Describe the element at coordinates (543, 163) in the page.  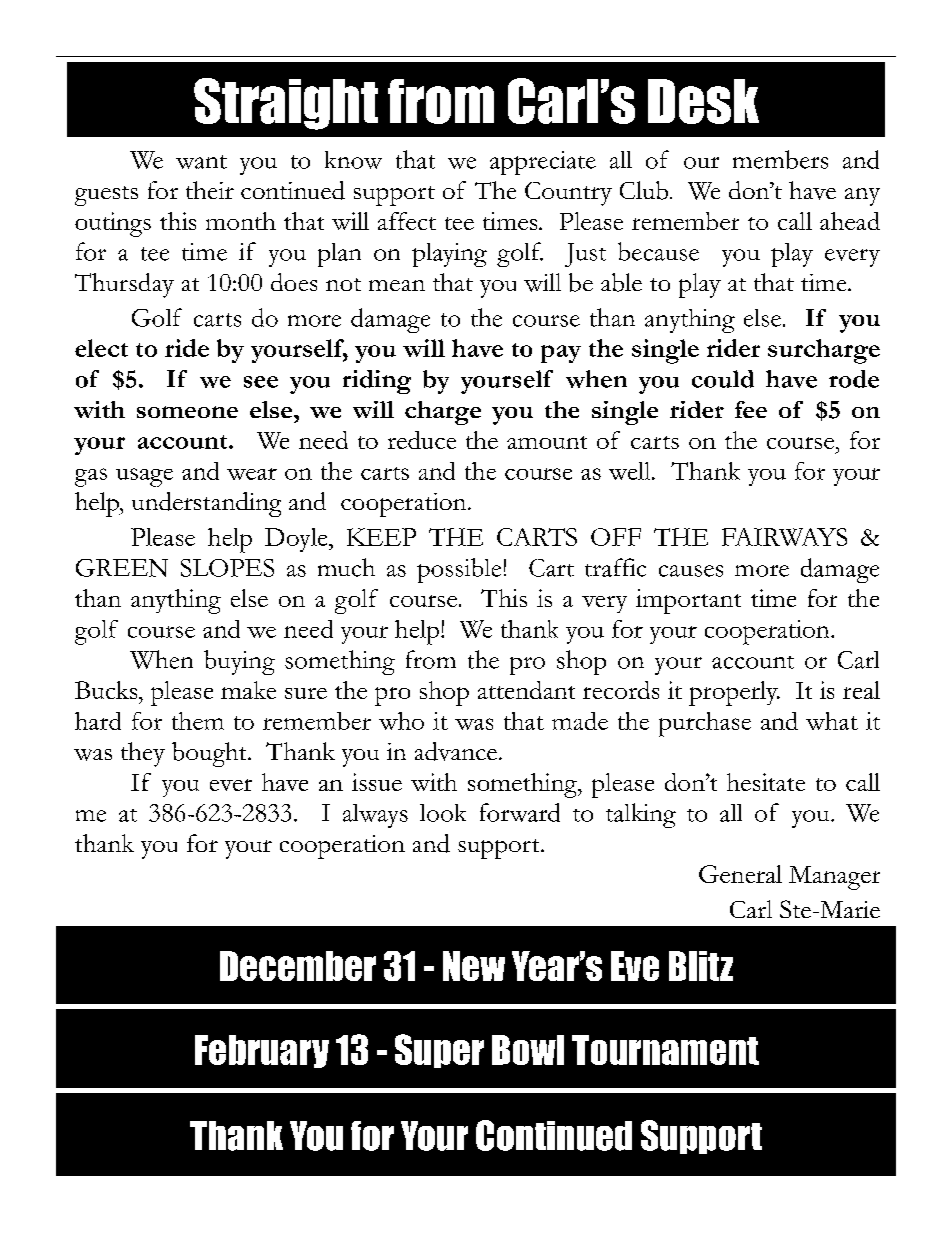
I see `appreciate` at that location.
